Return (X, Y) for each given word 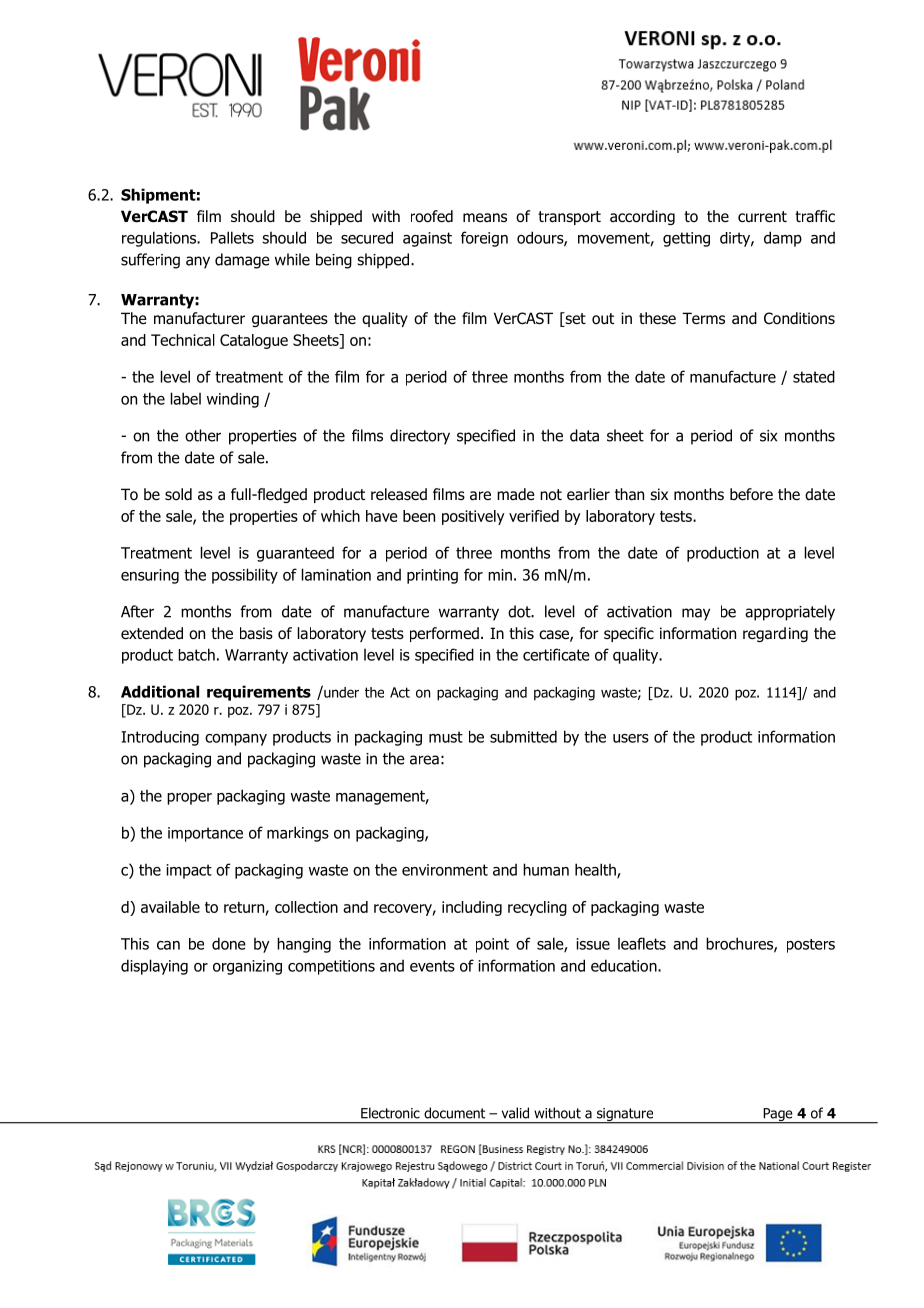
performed (444, 634)
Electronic (390, 1113)
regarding (775, 634)
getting (686, 239)
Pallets (232, 237)
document (454, 1113)
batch (196, 654)
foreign (484, 239)
